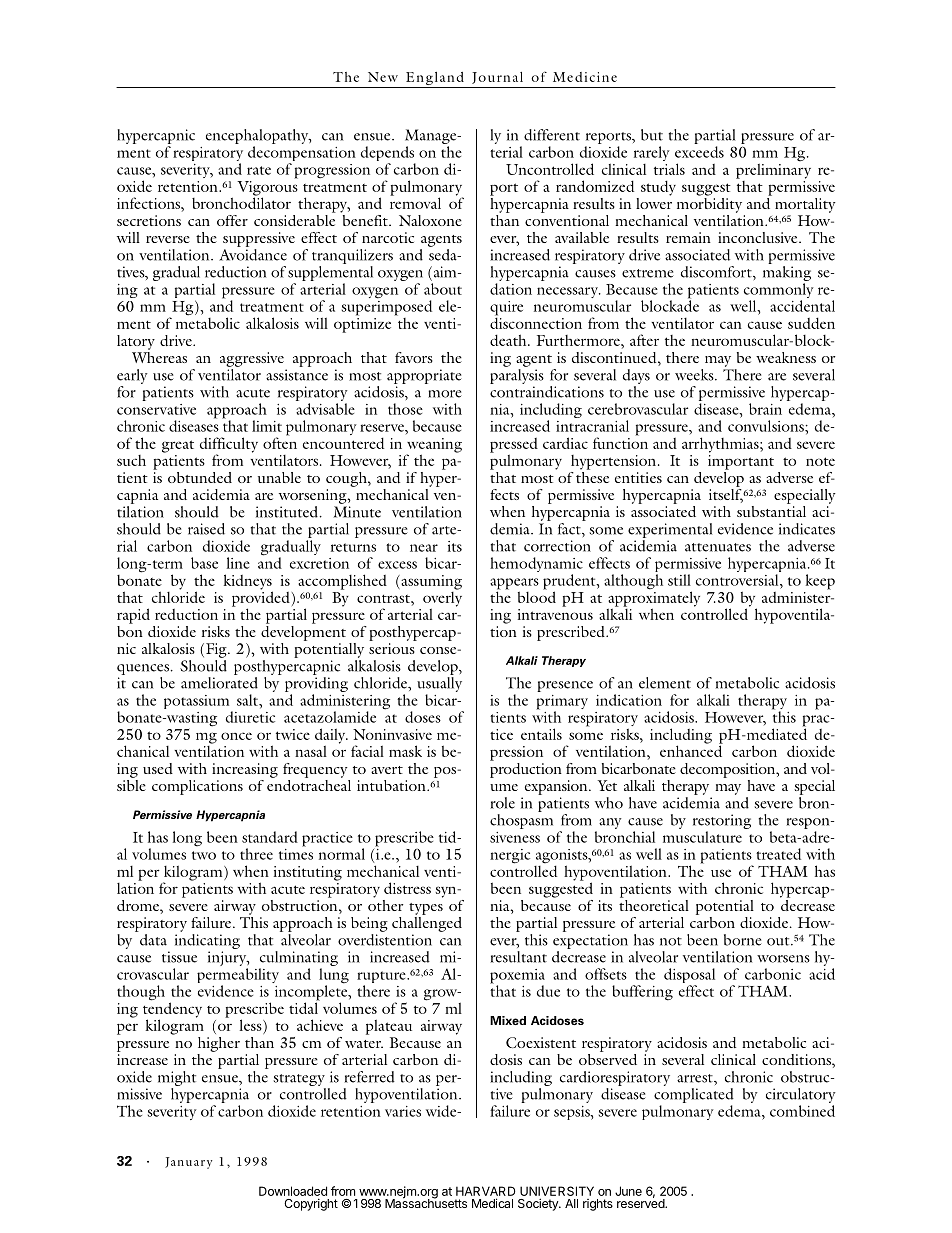  What do you see at coordinates (699, 152) in the document?
I see `exceeds` at bounding box center [699, 152].
